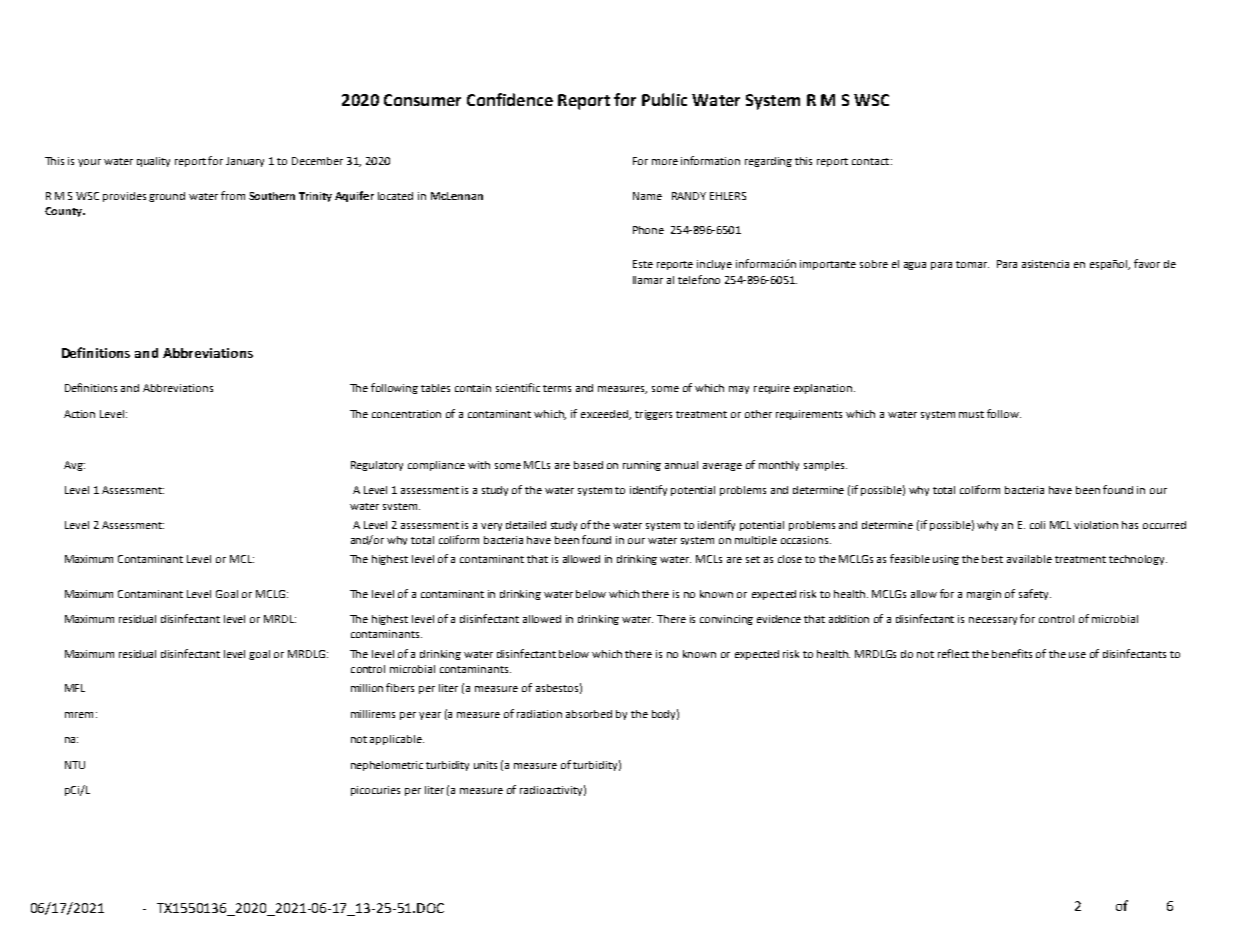 The height and width of the page is (952, 1233). I want to click on terms, so click(557, 388).
